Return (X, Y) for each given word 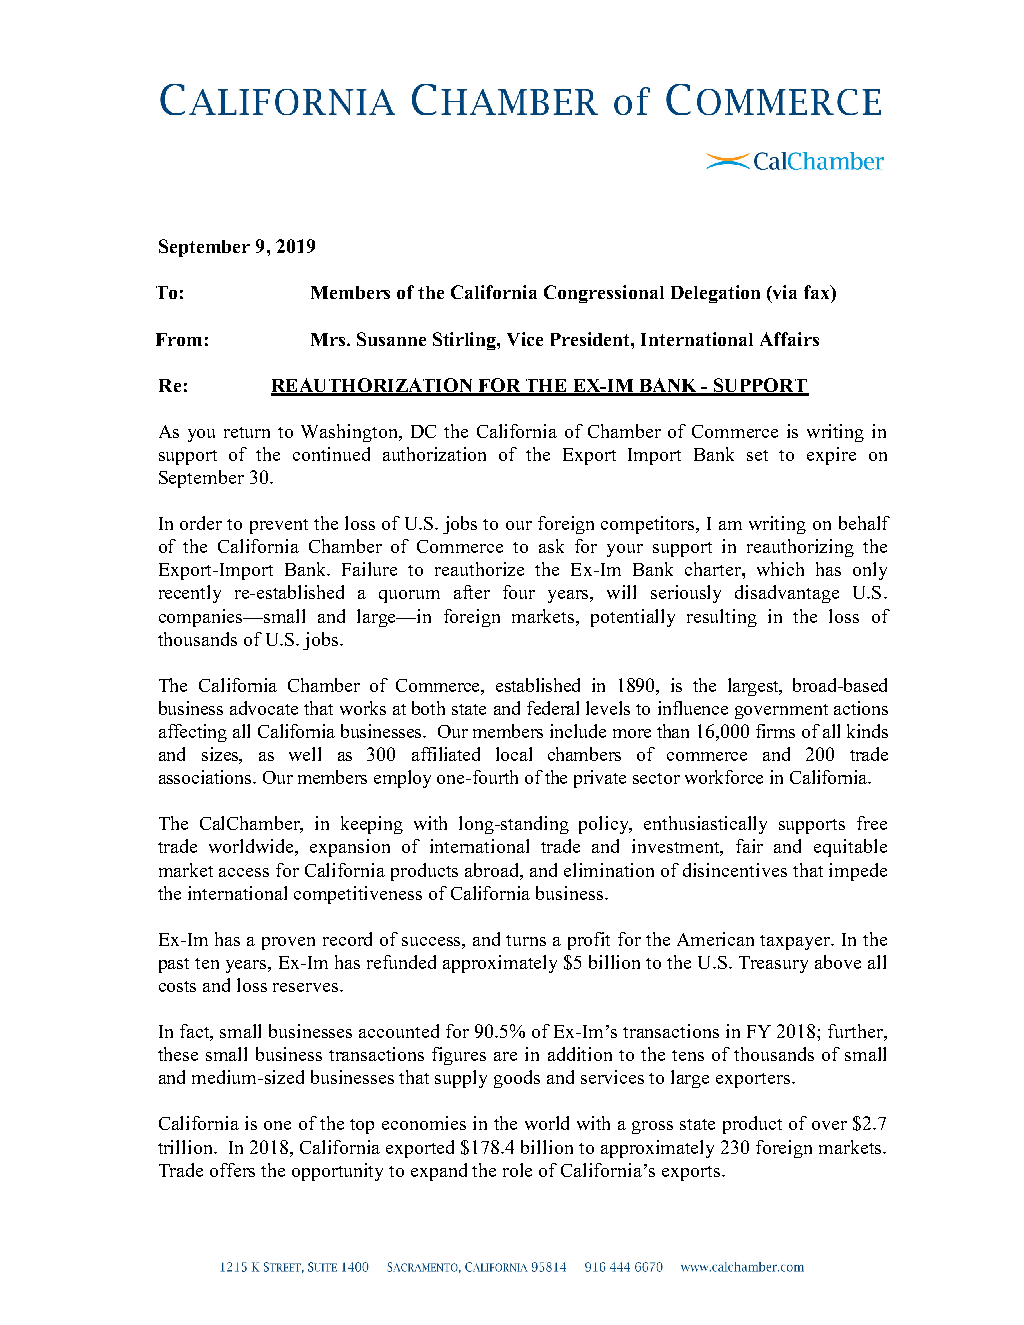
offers (232, 1170)
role (517, 1170)
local (514, 754)
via (784, 292)
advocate (264, 708)
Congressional (604, 294)
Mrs (329, 339)
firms (775, 731)
